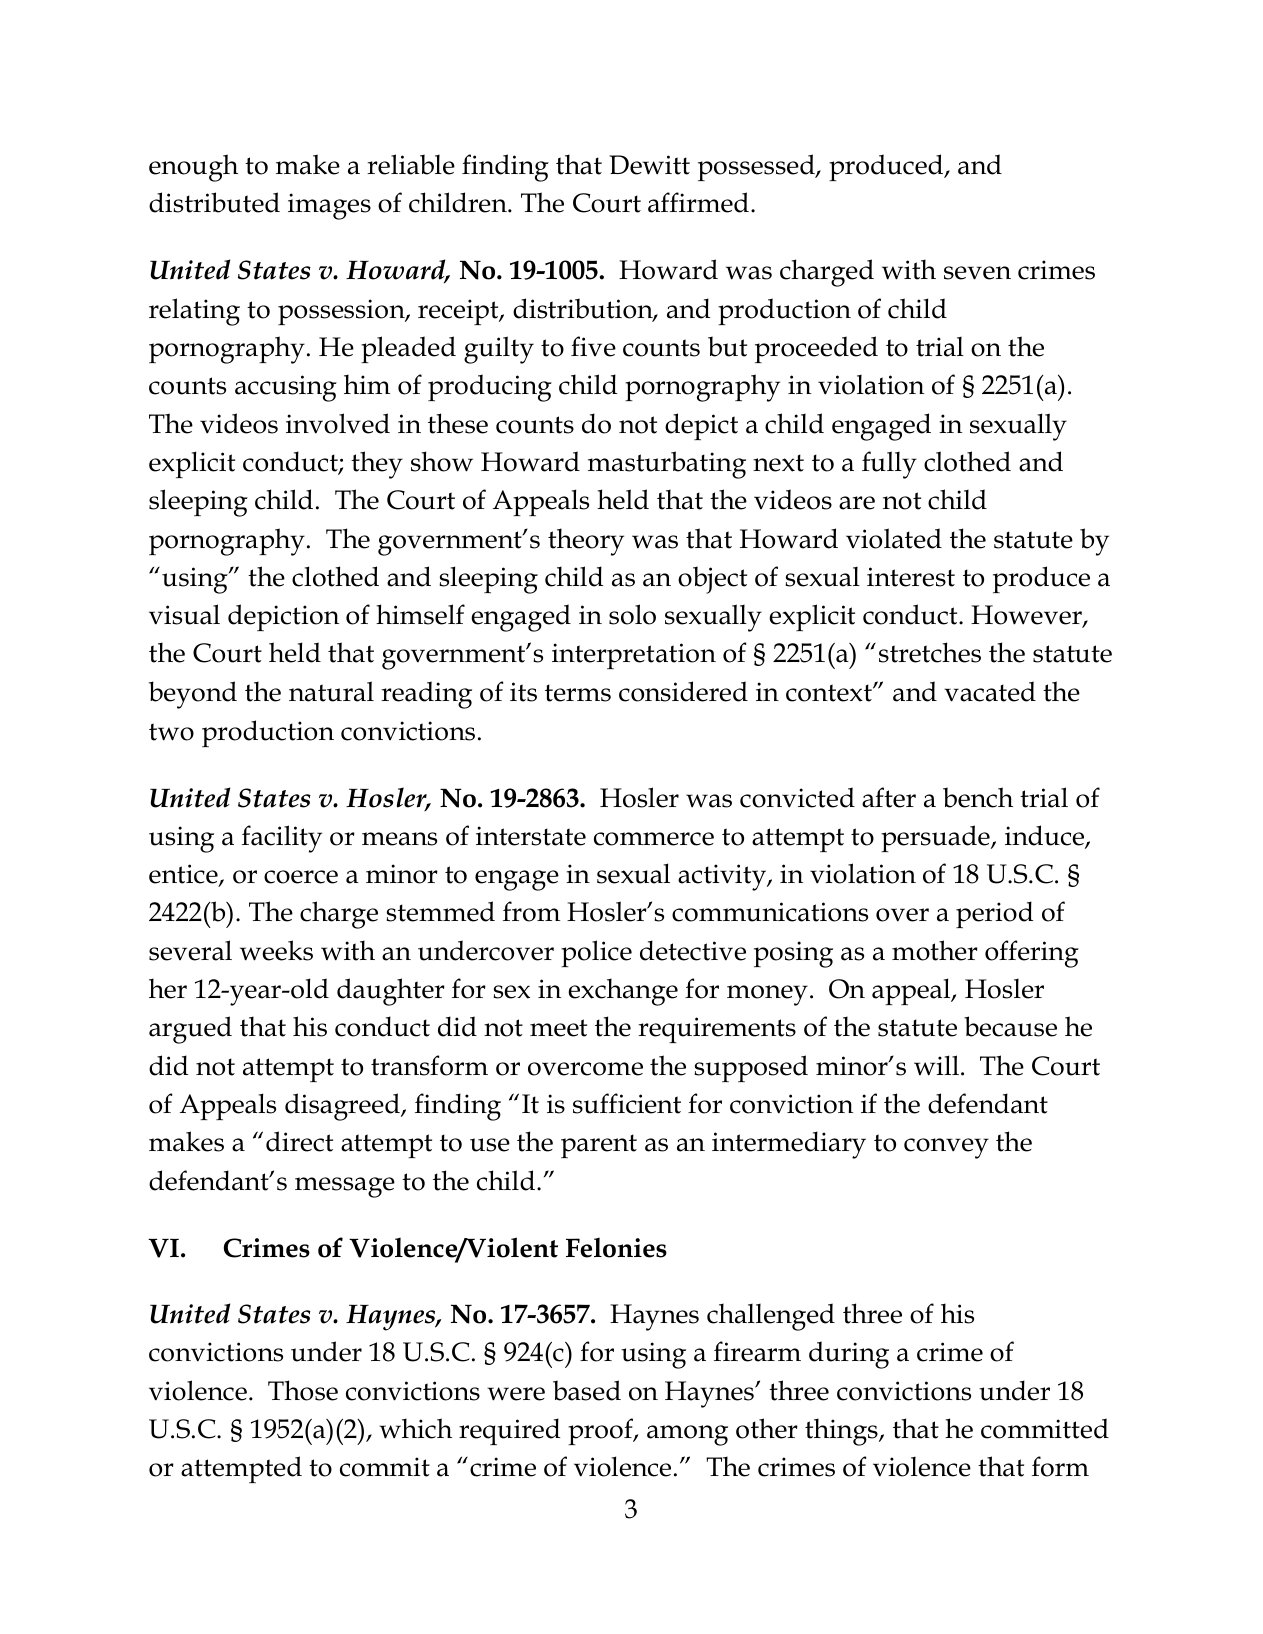  I want to click on Dewitt, so click(649, 165).
